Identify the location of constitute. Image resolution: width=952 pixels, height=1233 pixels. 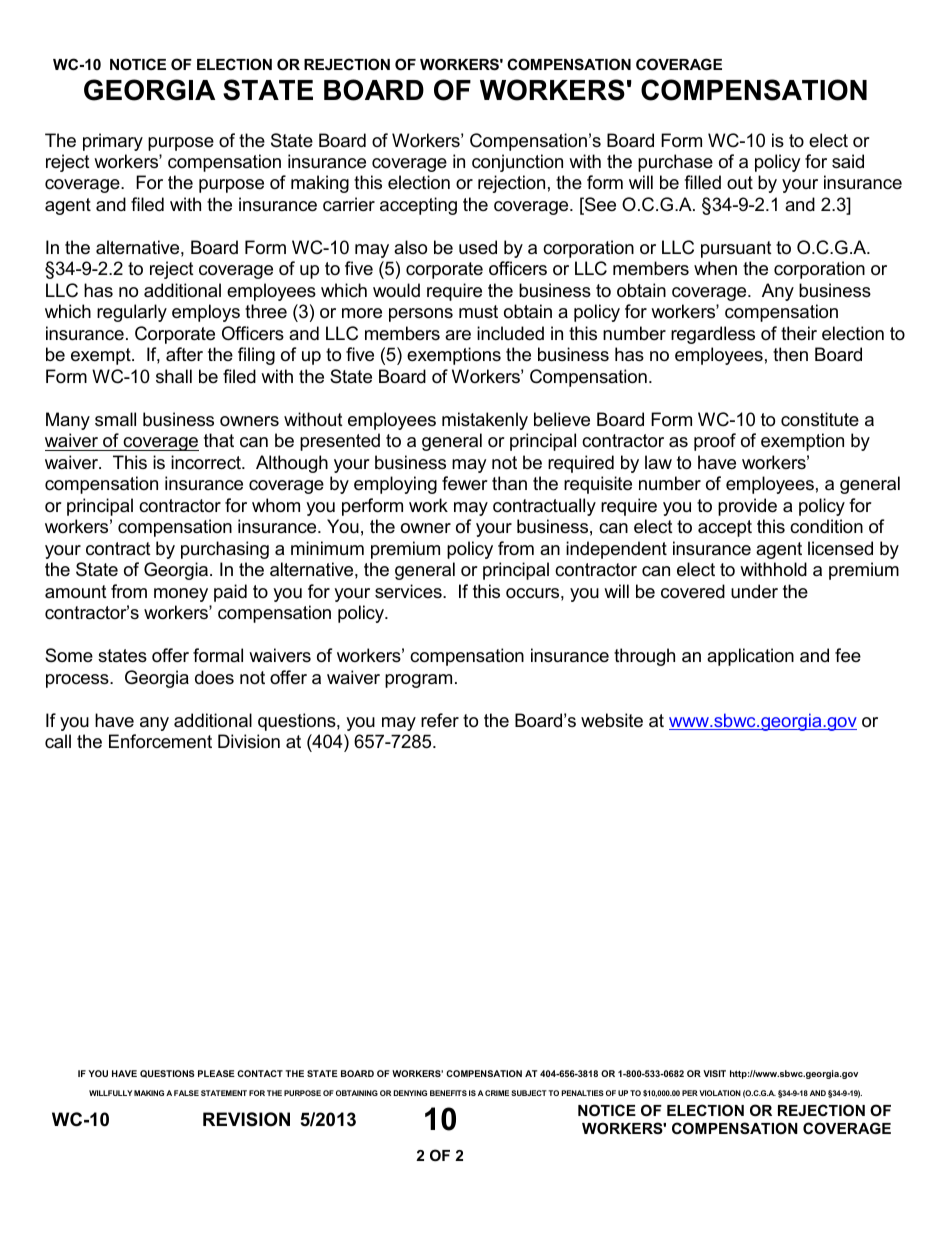
(820, 419).
